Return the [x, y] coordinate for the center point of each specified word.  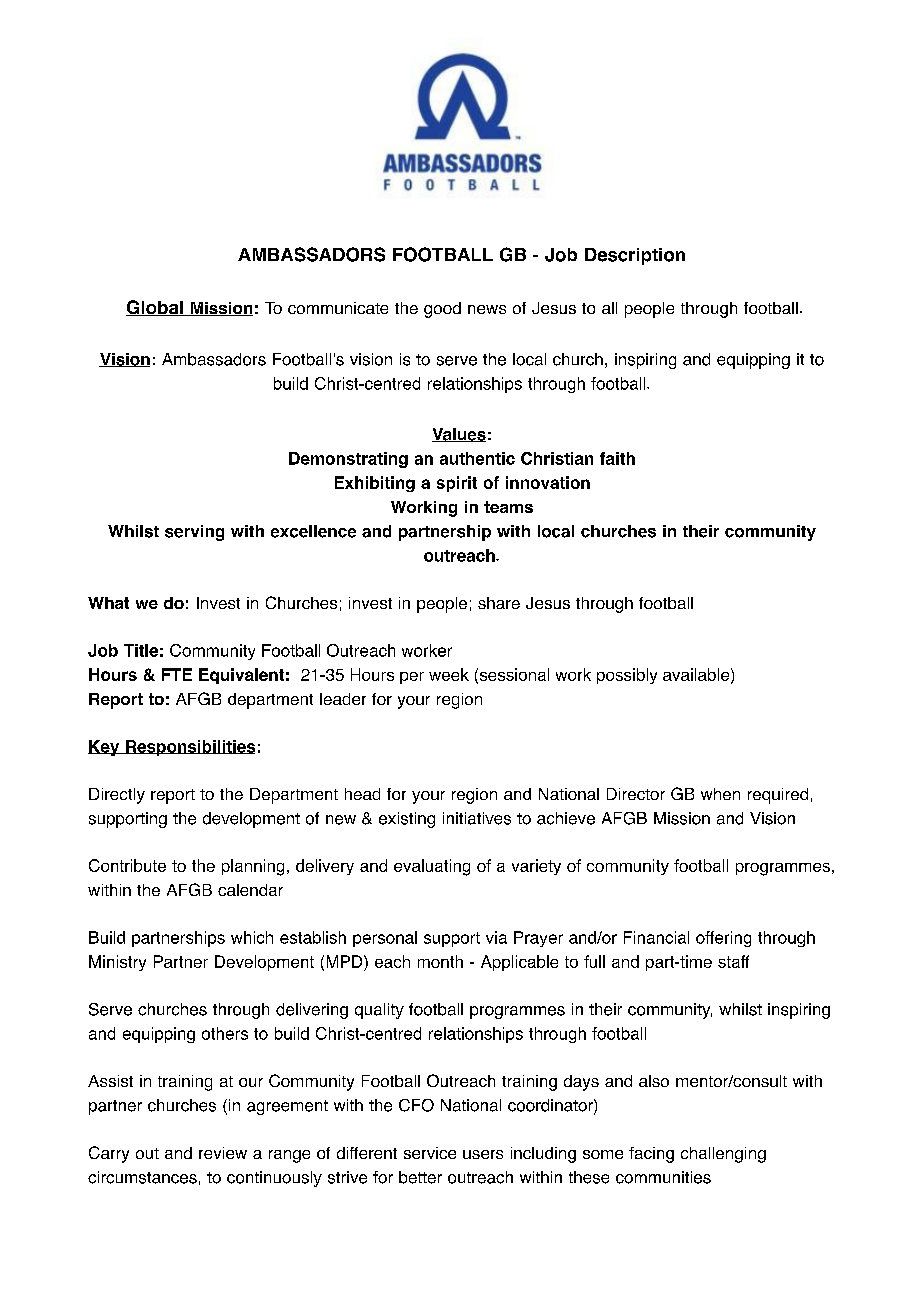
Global [155, 308]
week [449, 674]
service [430, 1153]
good [442, 310]
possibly [627, 676]
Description [635, 256]
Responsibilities [189, 748]
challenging [723, 1155]
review [223, 1153]
